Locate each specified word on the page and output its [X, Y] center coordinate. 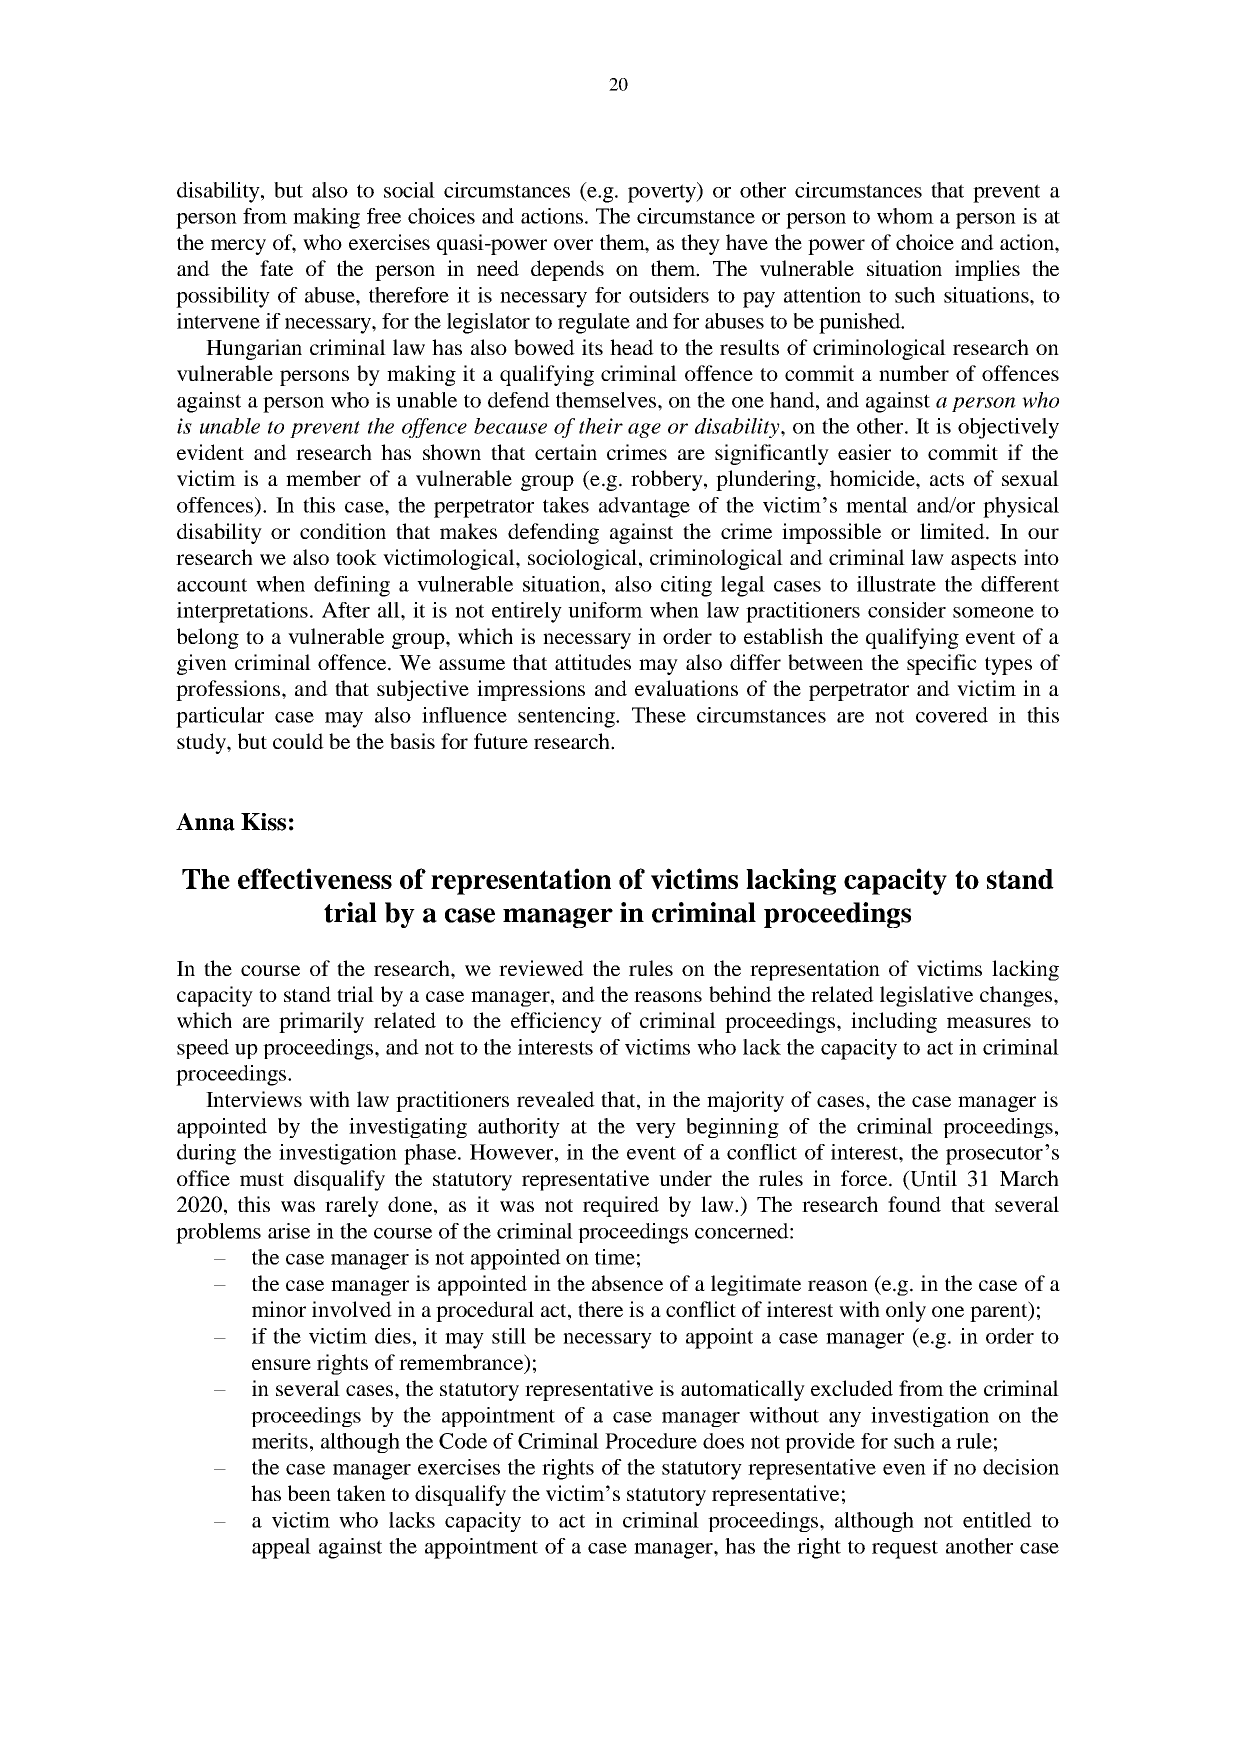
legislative [926, 996]
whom [905, 216]
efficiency [556, 1022]
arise [289, 1231]
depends [567, 270]
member [323, 478]
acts [947, 479]
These [659, 715]
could [298, 741]
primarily [321, 1022]
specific [942, 664]
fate [276, 268]
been [309, 1493]
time [615, 1257]
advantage [644, 507]
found [914, 1204]
